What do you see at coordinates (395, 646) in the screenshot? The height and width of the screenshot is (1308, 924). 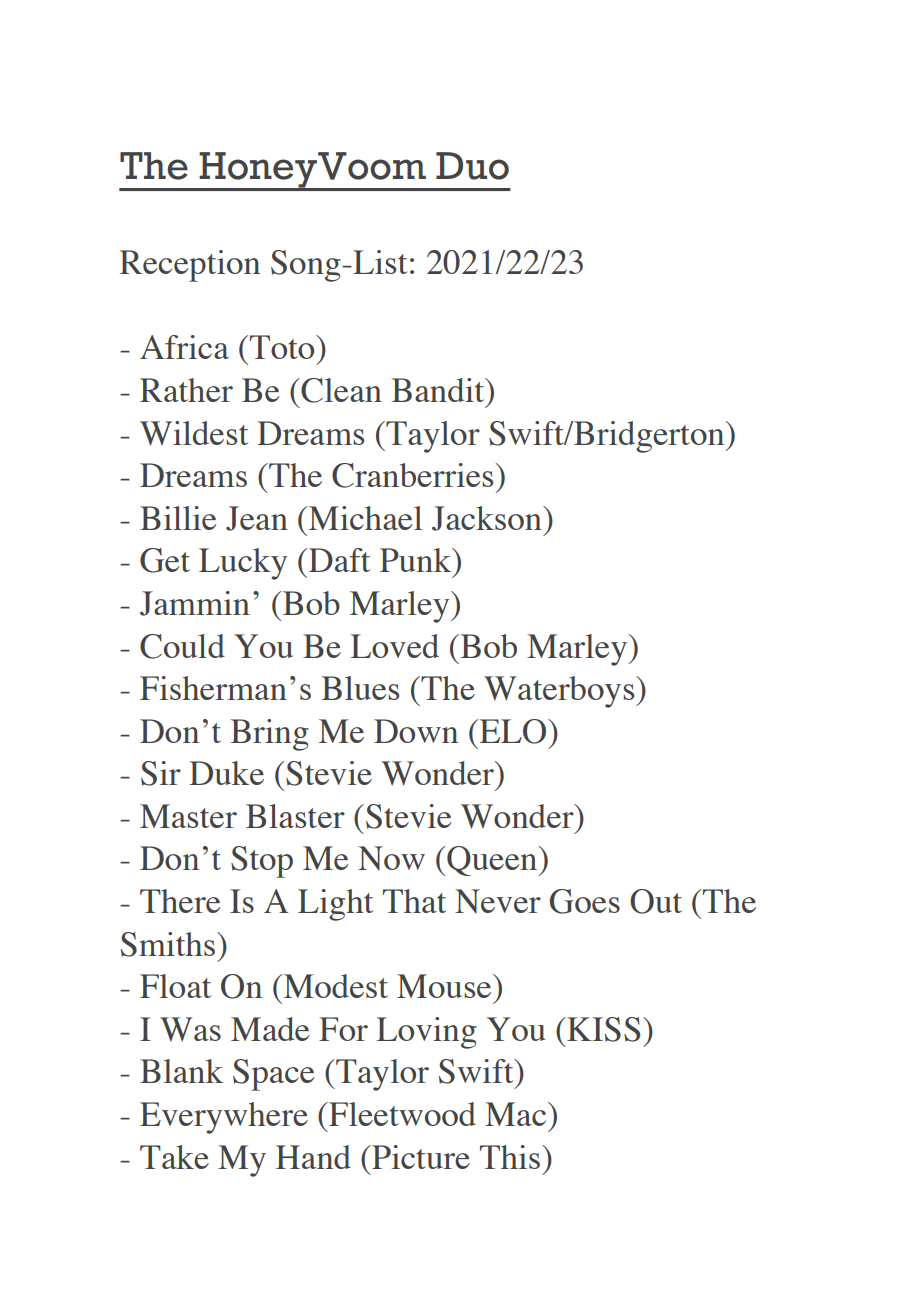 I see `Loved` at bounding box center [395, 646].
